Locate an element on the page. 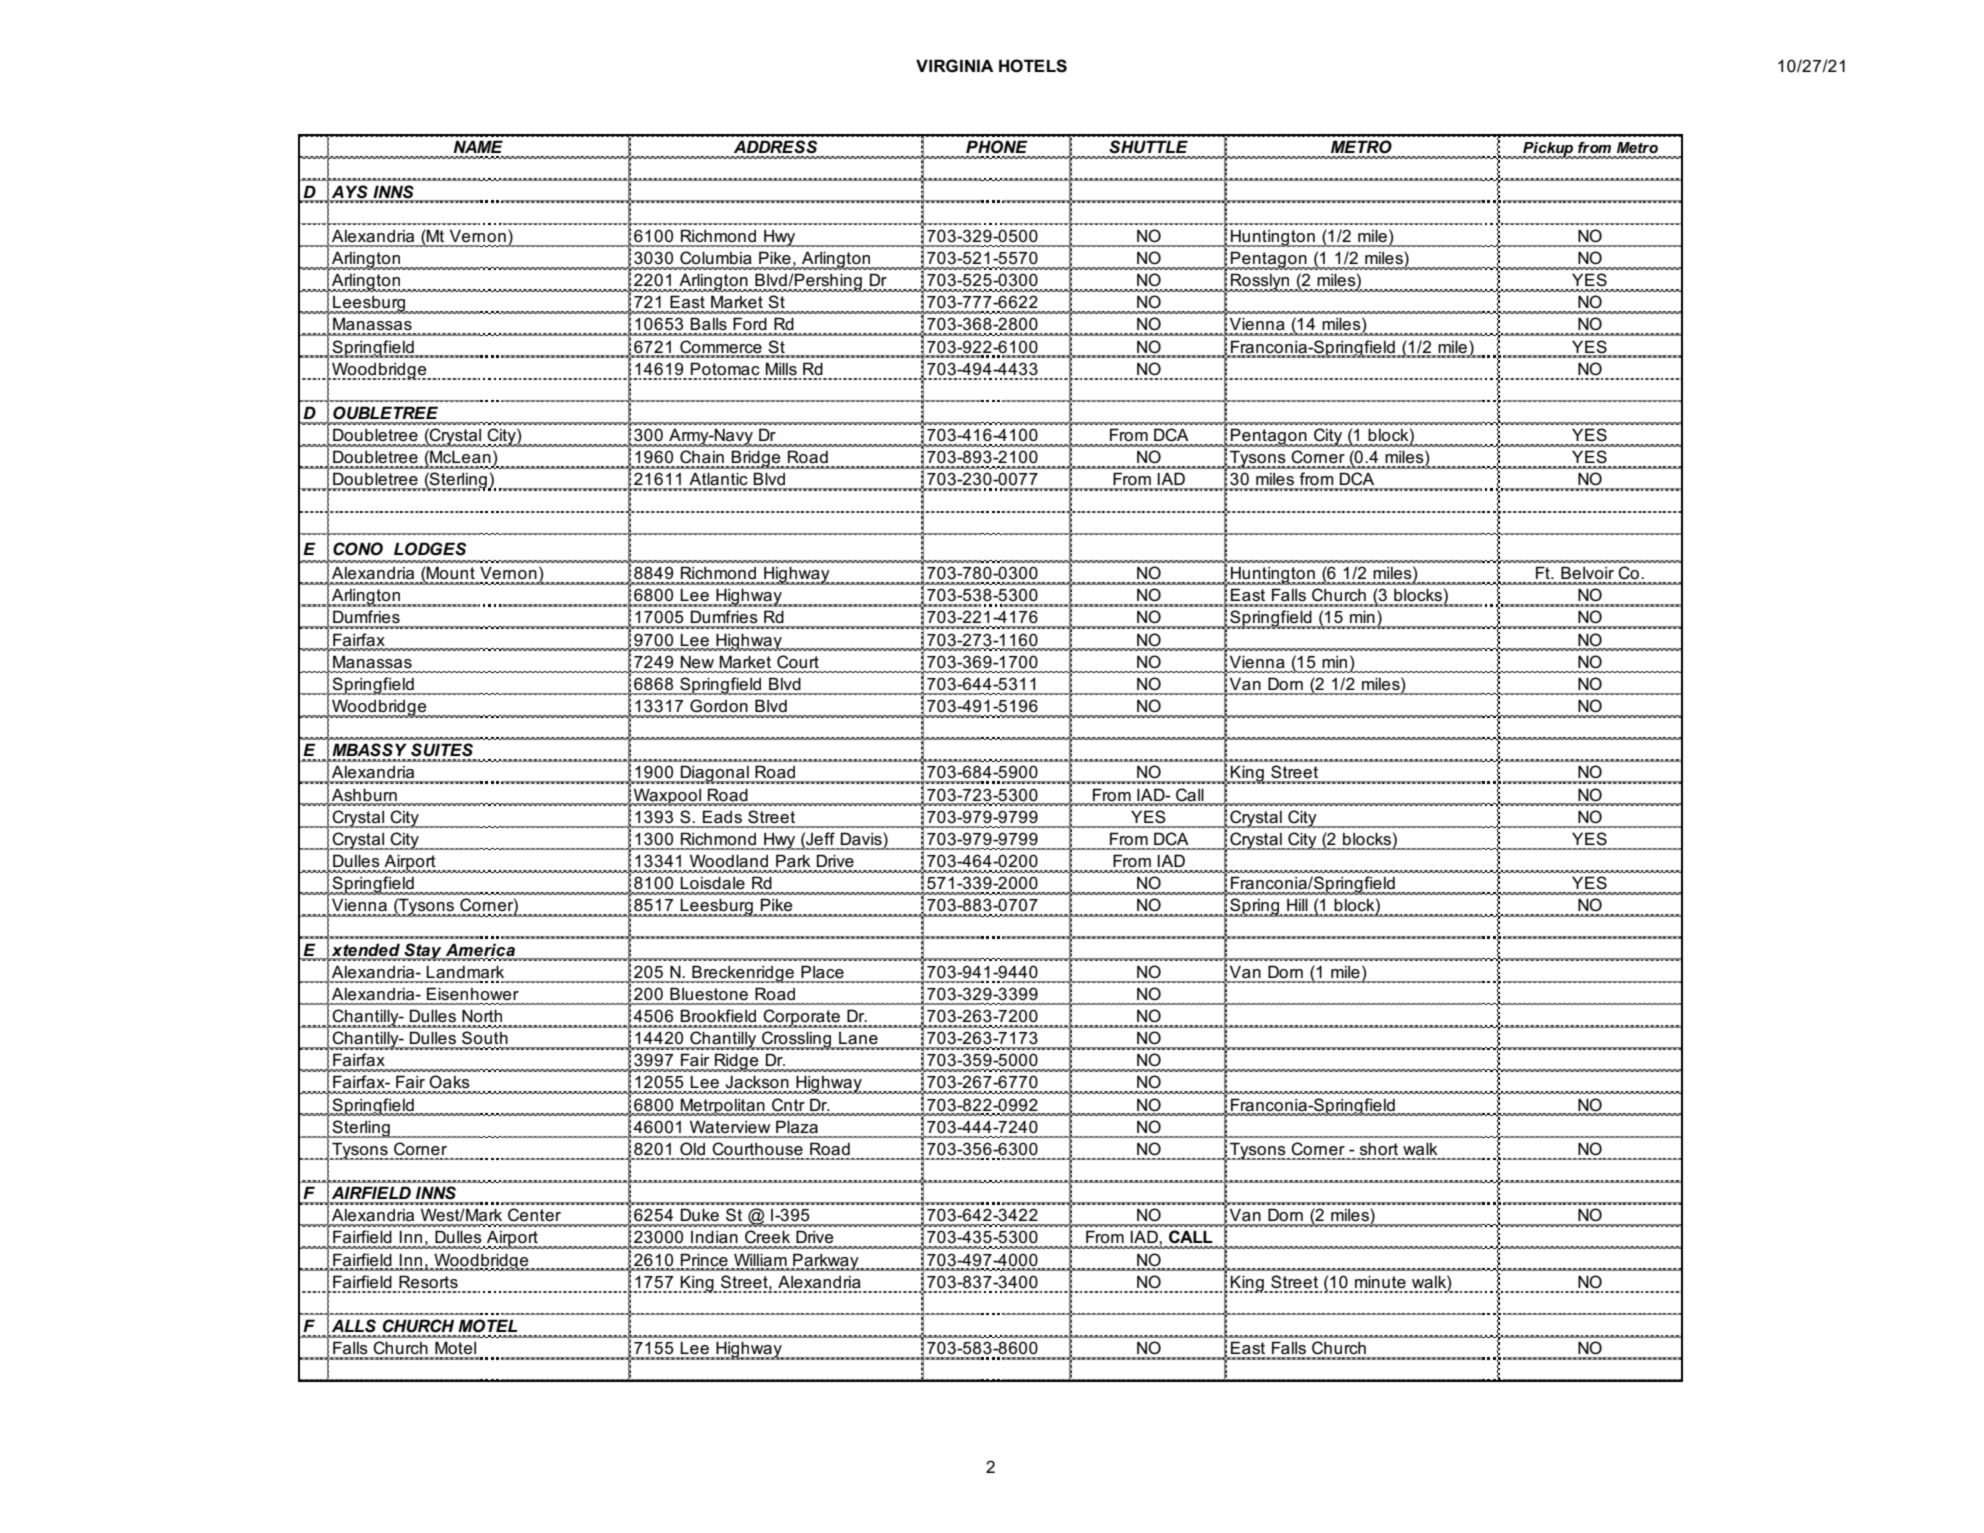 The width and height of the image is (1984, 1533). Resorts is located at coordinates (428, 1282).
